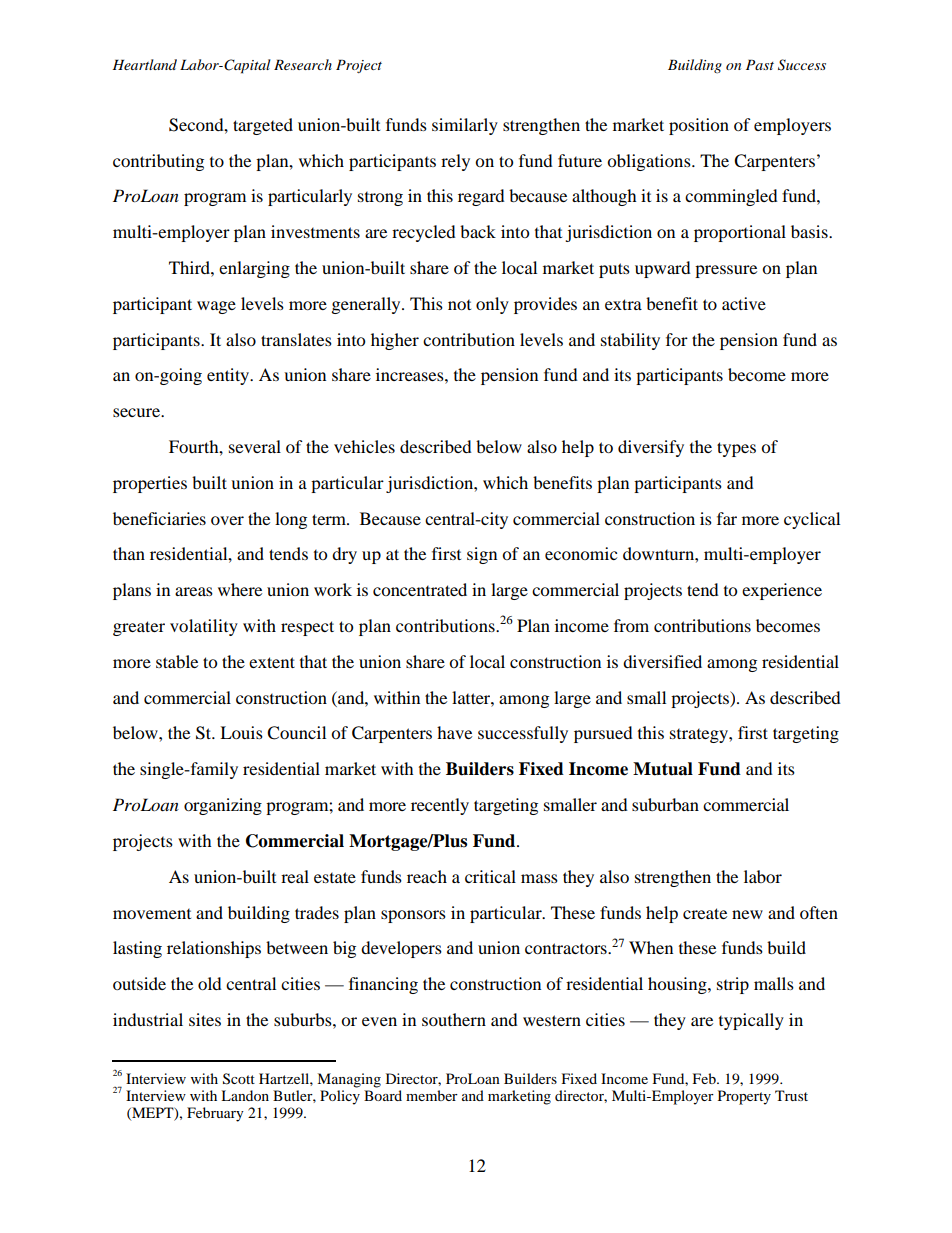  I want to click on types, so click(736, 449).
